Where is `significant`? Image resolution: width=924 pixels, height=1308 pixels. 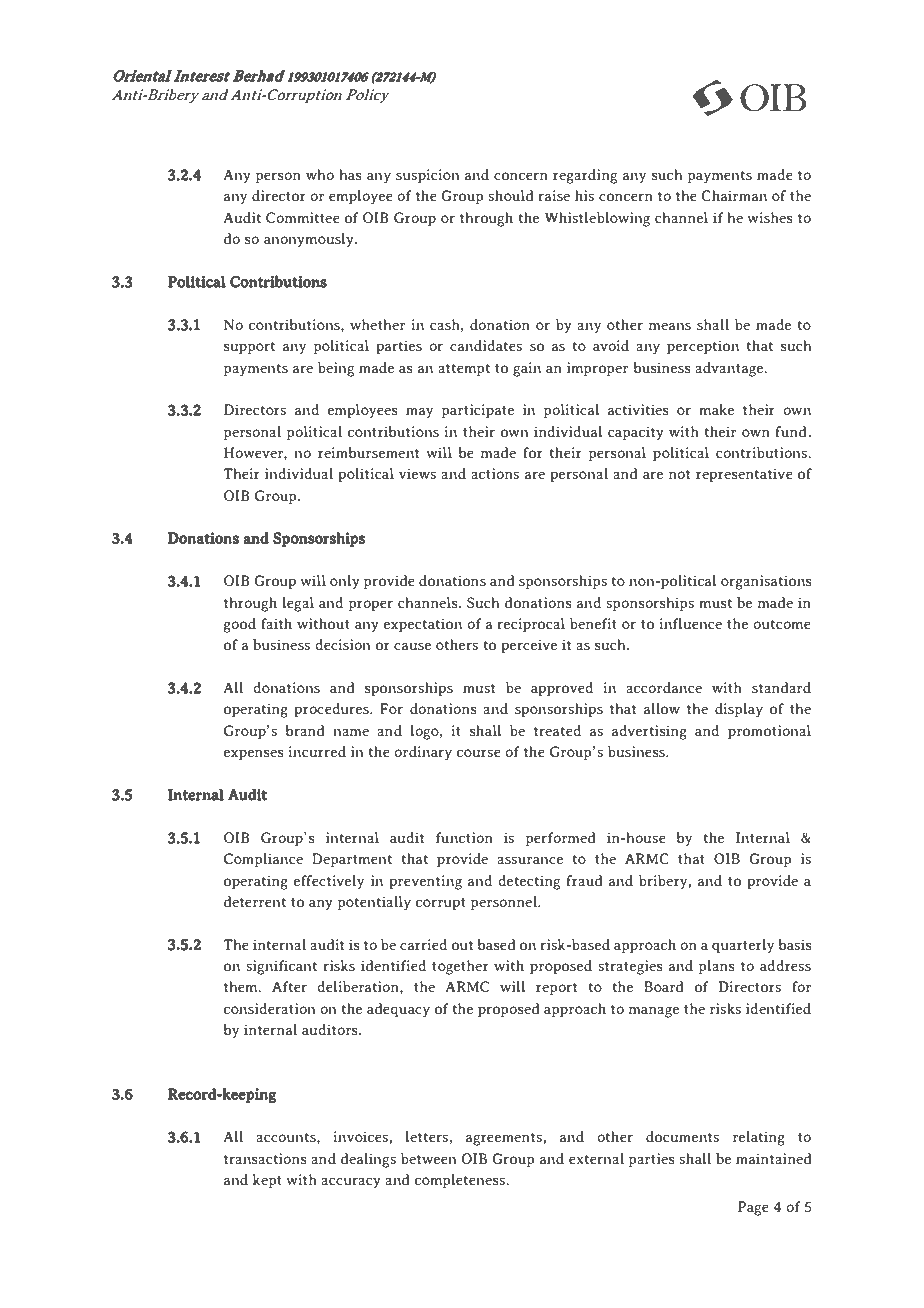 significant is located at coordinates (281, 967).
